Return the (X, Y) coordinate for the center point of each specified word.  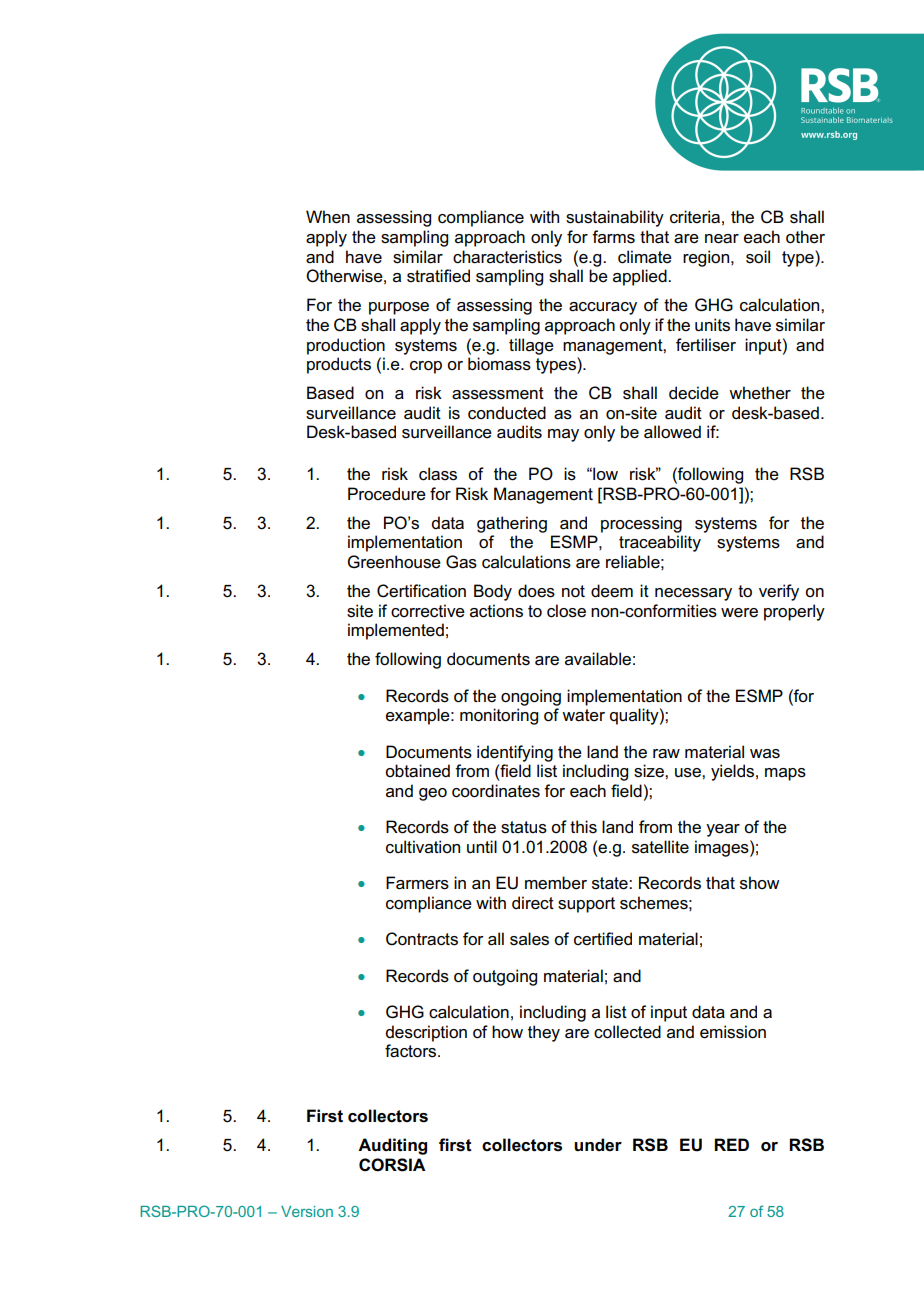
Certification (421, 591)
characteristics (507, 257)
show (760, 883)
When (328, 217)
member (556, 883)
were (739, 613)
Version (307, 1211)
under (598, 1145)
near (722, 239)
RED (731, 1144)
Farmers (417, 883)
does (536, 591)
